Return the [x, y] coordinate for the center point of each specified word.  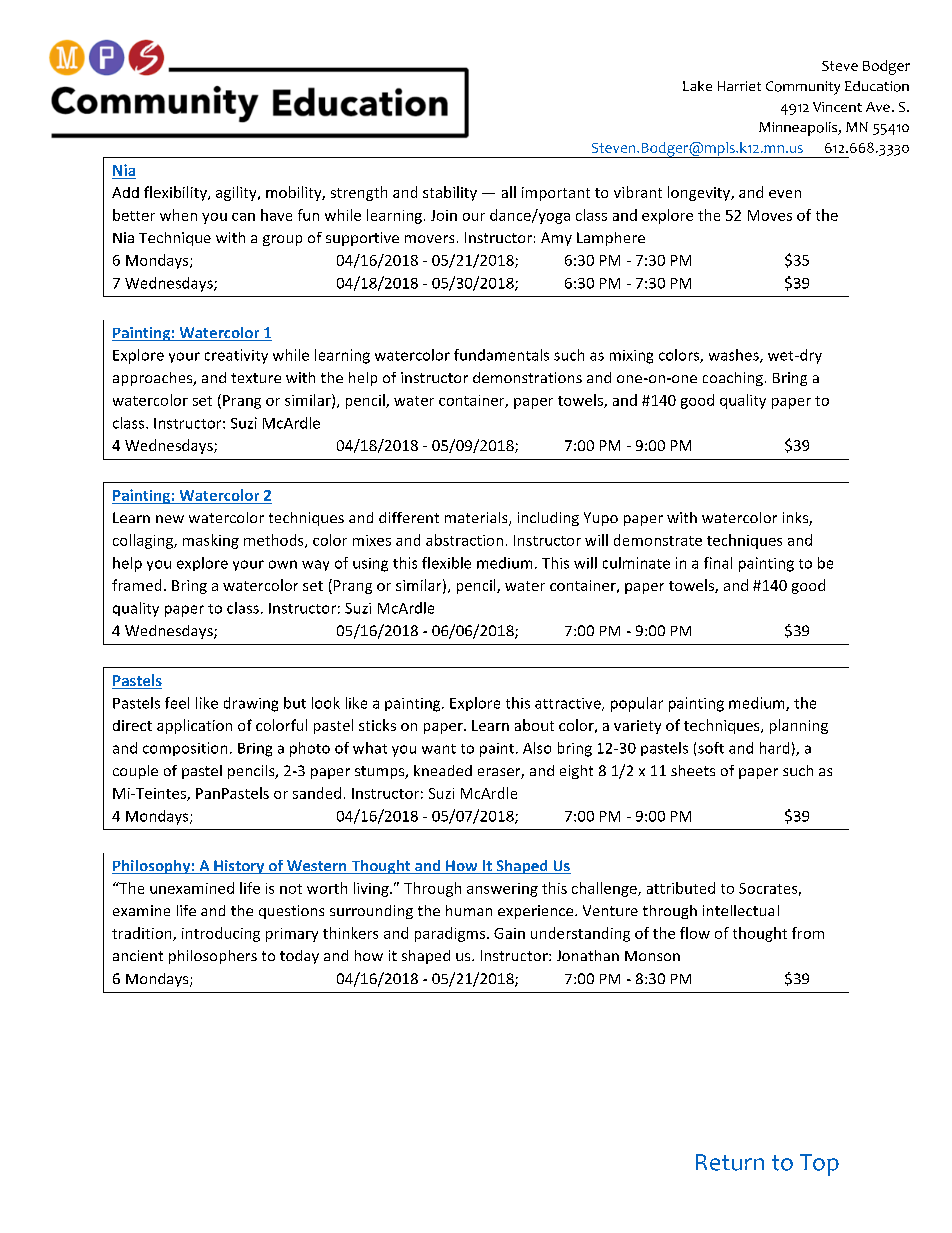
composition [185, 749]
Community [803, 88]
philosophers [213, 957]
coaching [733, 379]
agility [237, 193]
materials [477, 519]
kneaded [443, 770]
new [170, 519]
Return [730, 1162]
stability [450, 193]
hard [774, 748]
